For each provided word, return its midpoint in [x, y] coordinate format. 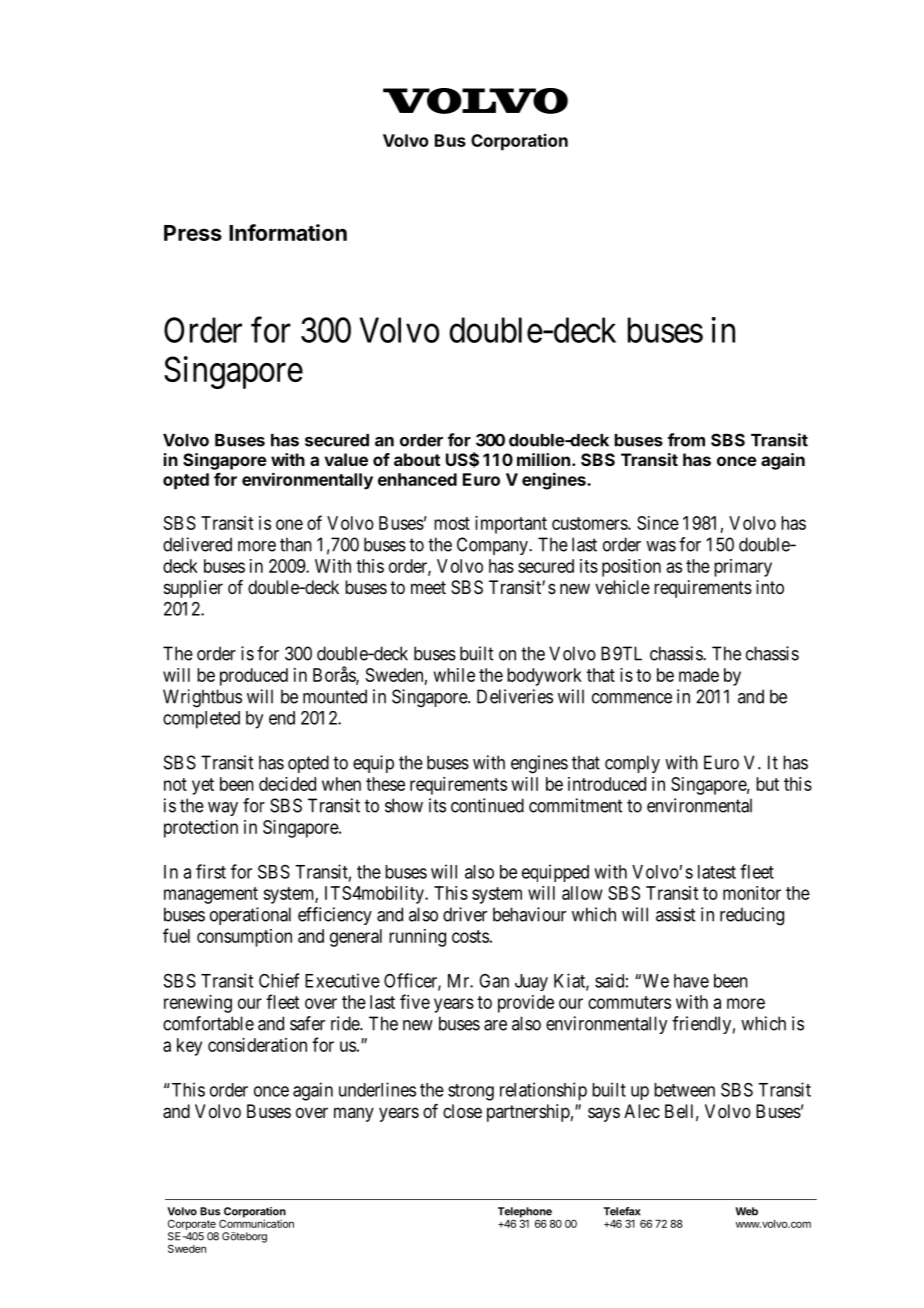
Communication [256, 1222]
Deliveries [515, 696]
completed [201, 720]
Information [288, 232]
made [699, 675]
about [417, 459]
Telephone [525, 1213]
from [686, 440]
